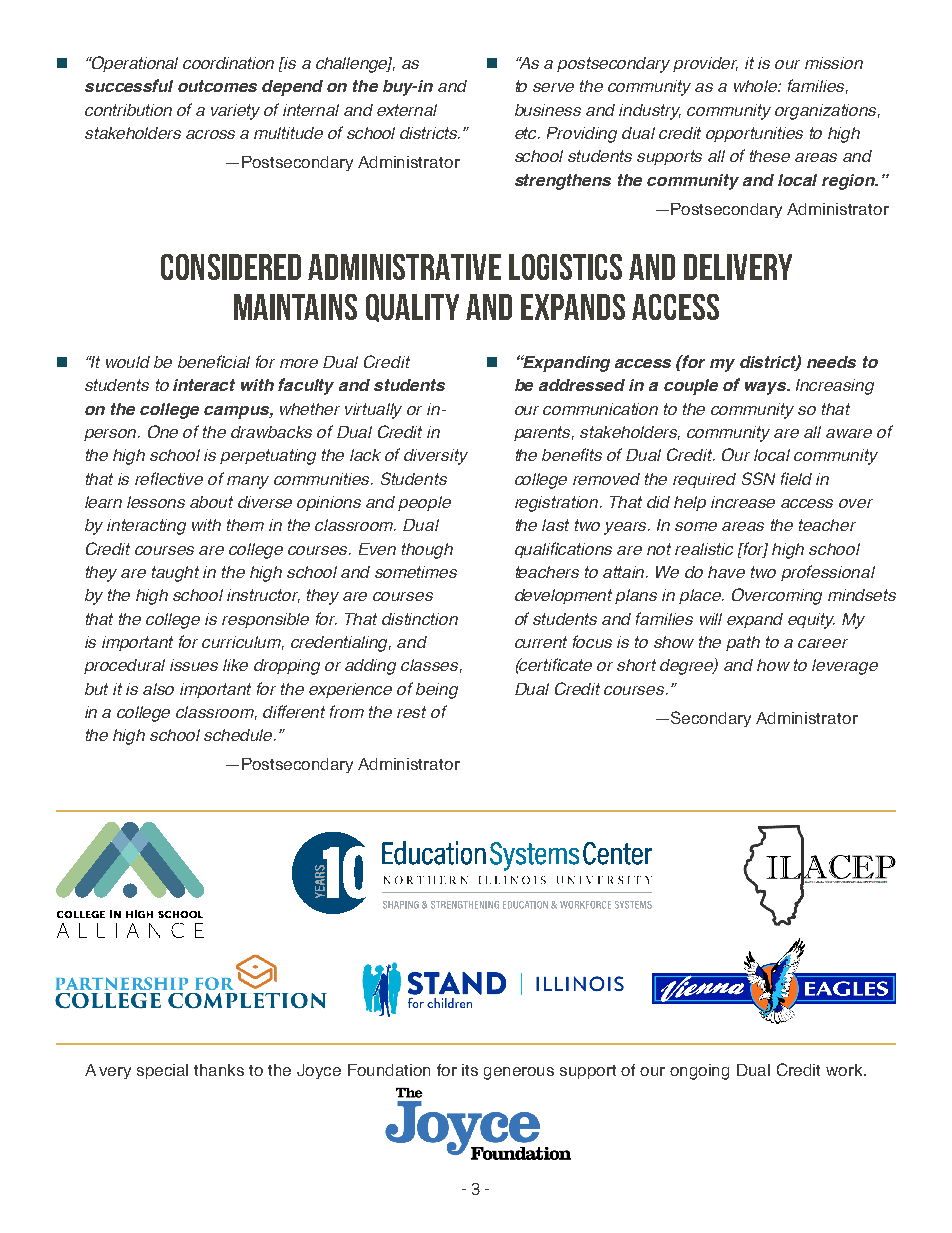 This image has height=1233, width=952. Describe the element at coordinates (544, 433) in the image. I see `parents` at that location.
